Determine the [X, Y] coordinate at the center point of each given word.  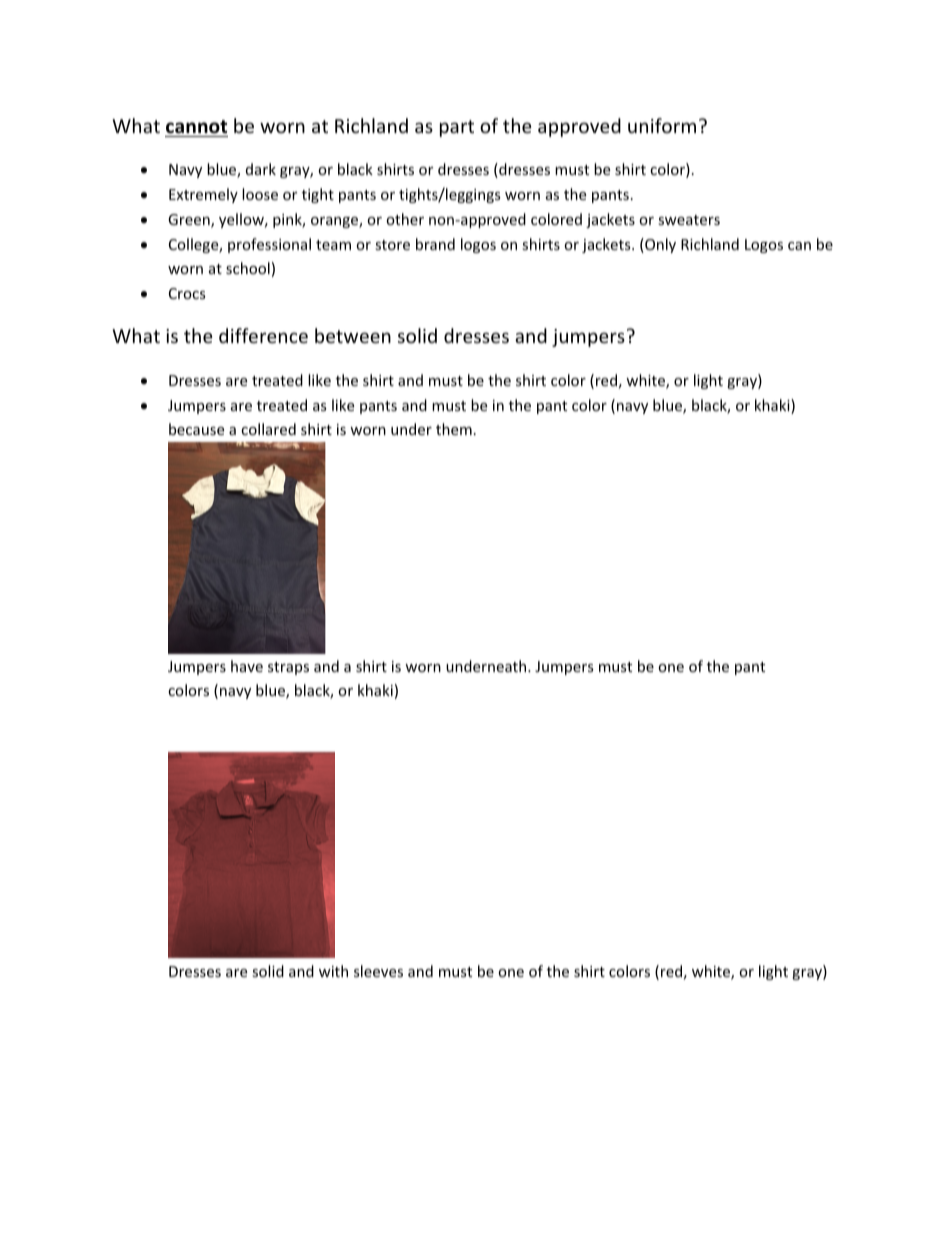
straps [288, 668]
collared [268, 429]
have [247, 666]
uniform [662, 125]
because [196, 429]
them [454, 429]
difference [263, 335]
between [353, 335]
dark [261, 169]
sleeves [378, 971]
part [457, 128]
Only [659, 245]
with [333, 971]
